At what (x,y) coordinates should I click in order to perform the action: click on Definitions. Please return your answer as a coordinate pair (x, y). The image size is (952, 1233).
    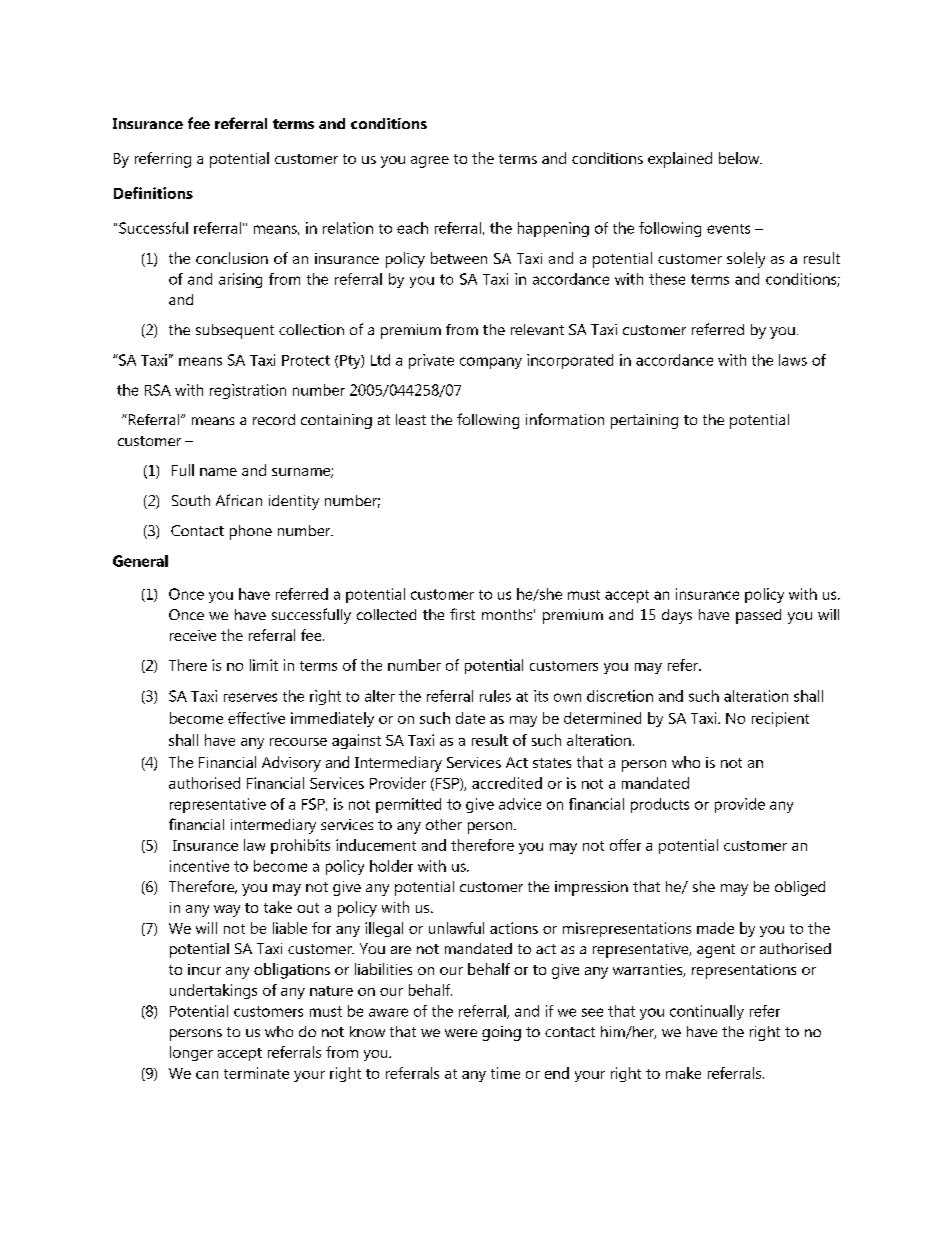
    Looking at the image, I should click on (153, 193).
